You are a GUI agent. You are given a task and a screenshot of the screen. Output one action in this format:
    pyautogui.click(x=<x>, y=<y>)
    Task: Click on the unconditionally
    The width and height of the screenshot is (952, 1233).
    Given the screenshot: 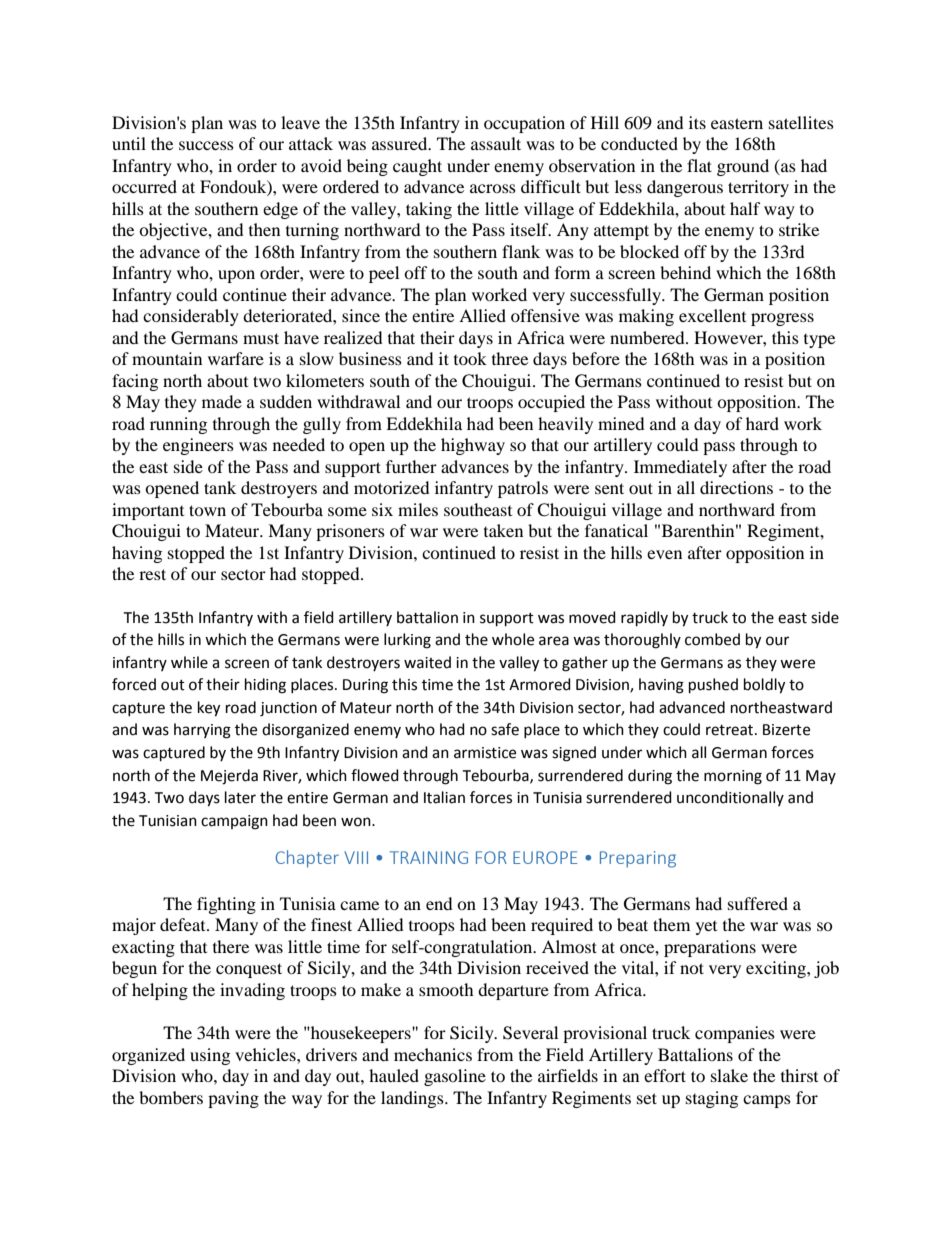 What is the action you would take?
    pyautogui.click(x=730, y=798)
